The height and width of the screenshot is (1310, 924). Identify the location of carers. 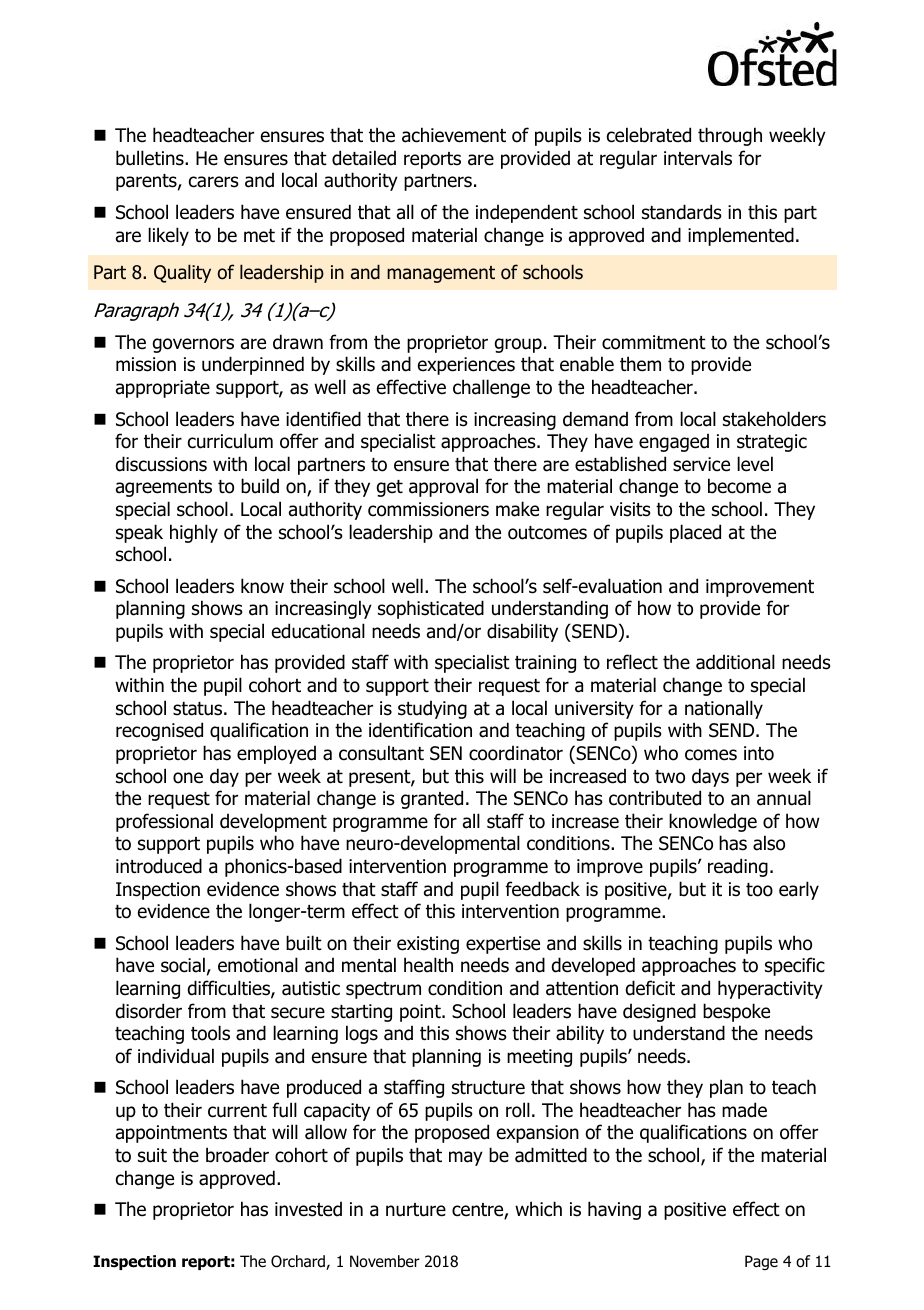
(214, 182).
